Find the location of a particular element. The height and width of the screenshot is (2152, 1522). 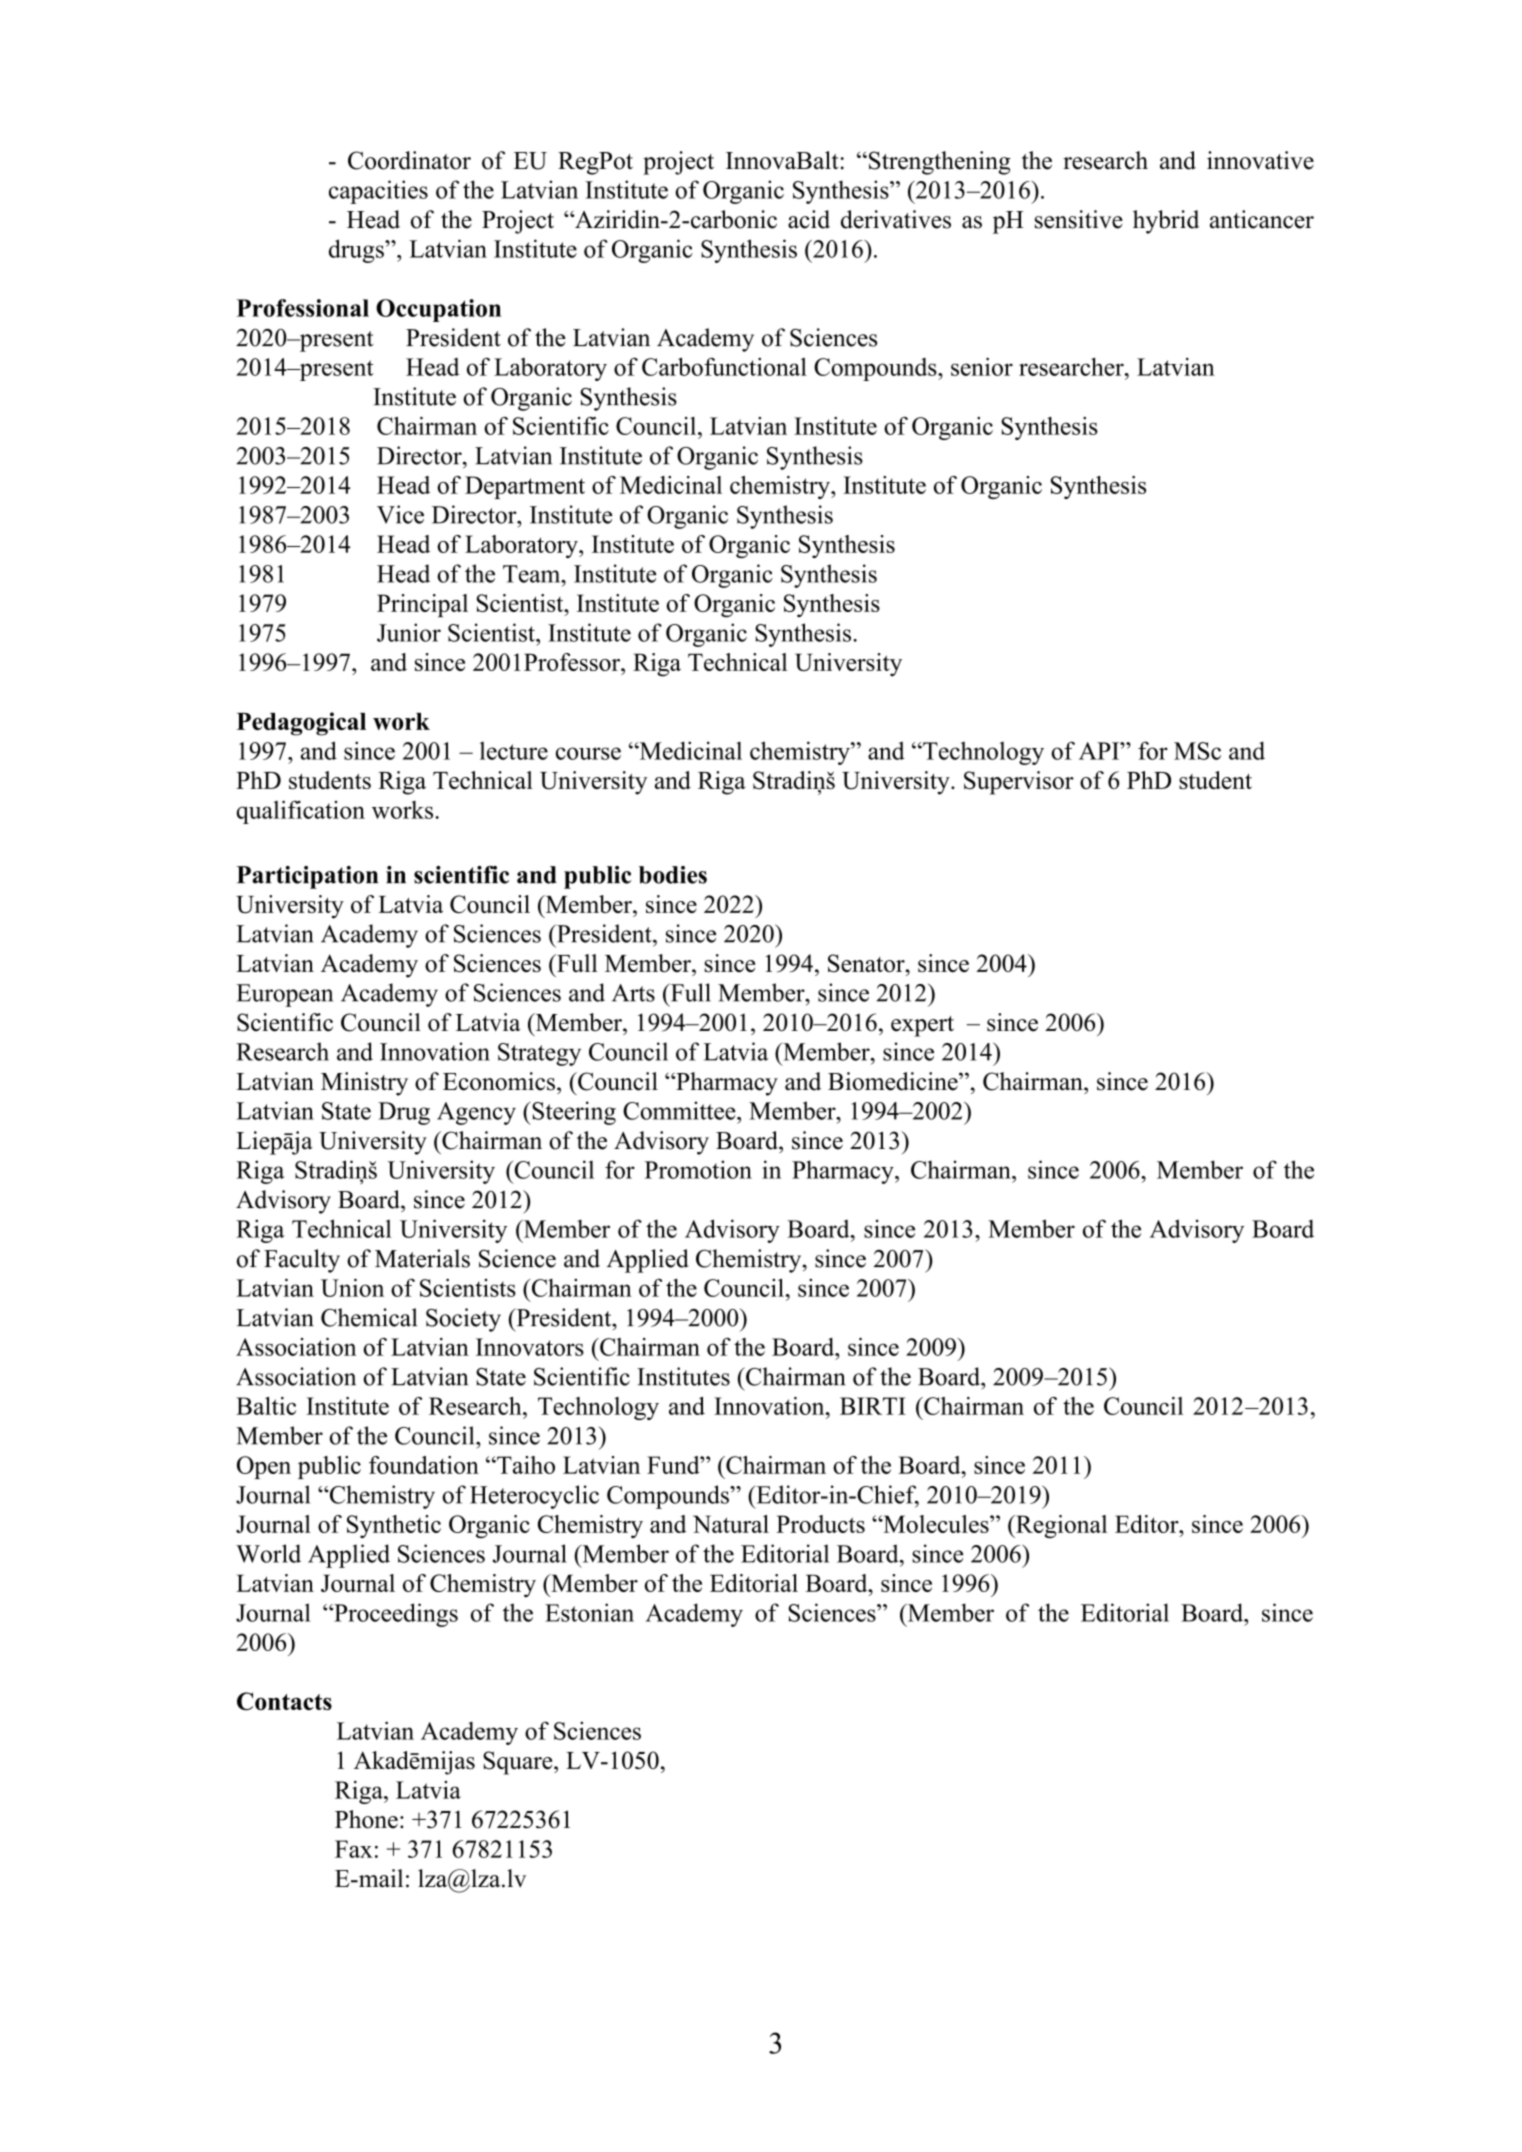

acid is located at coordinates (809, 219).
